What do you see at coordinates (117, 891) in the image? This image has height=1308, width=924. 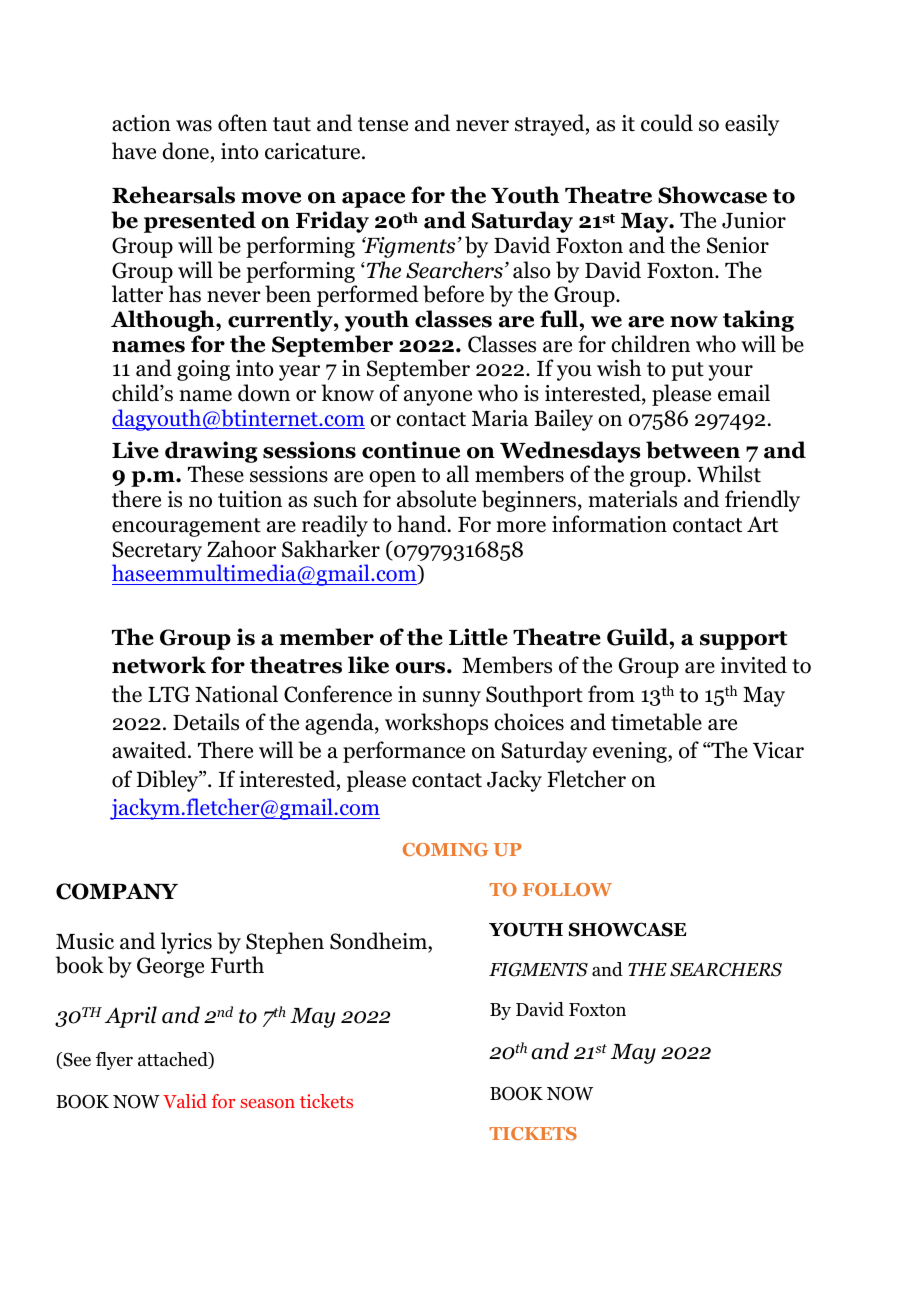 I see `COMPANY` at bounding box center [117, 891].
